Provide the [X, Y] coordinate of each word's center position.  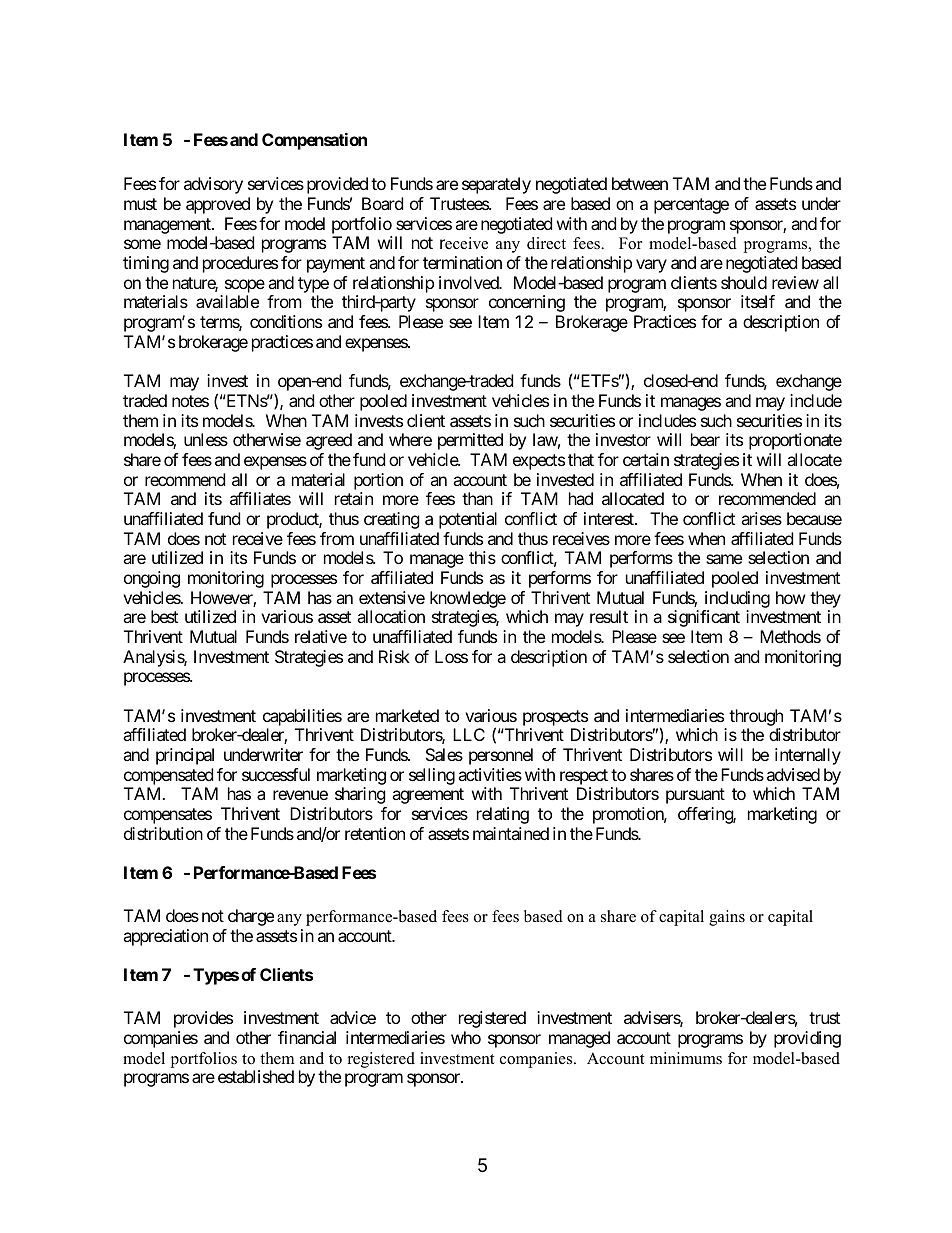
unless [206, 439]
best [164, 616]
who [466, 1037]
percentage [691, 206]
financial [307, 1037]
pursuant [695, 796]
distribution [163, 833]
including [737, 599]
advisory [213, 185]
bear [705, 439]
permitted [470, 441]
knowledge [468, 599]
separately [496, 185]
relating [503, 815]
